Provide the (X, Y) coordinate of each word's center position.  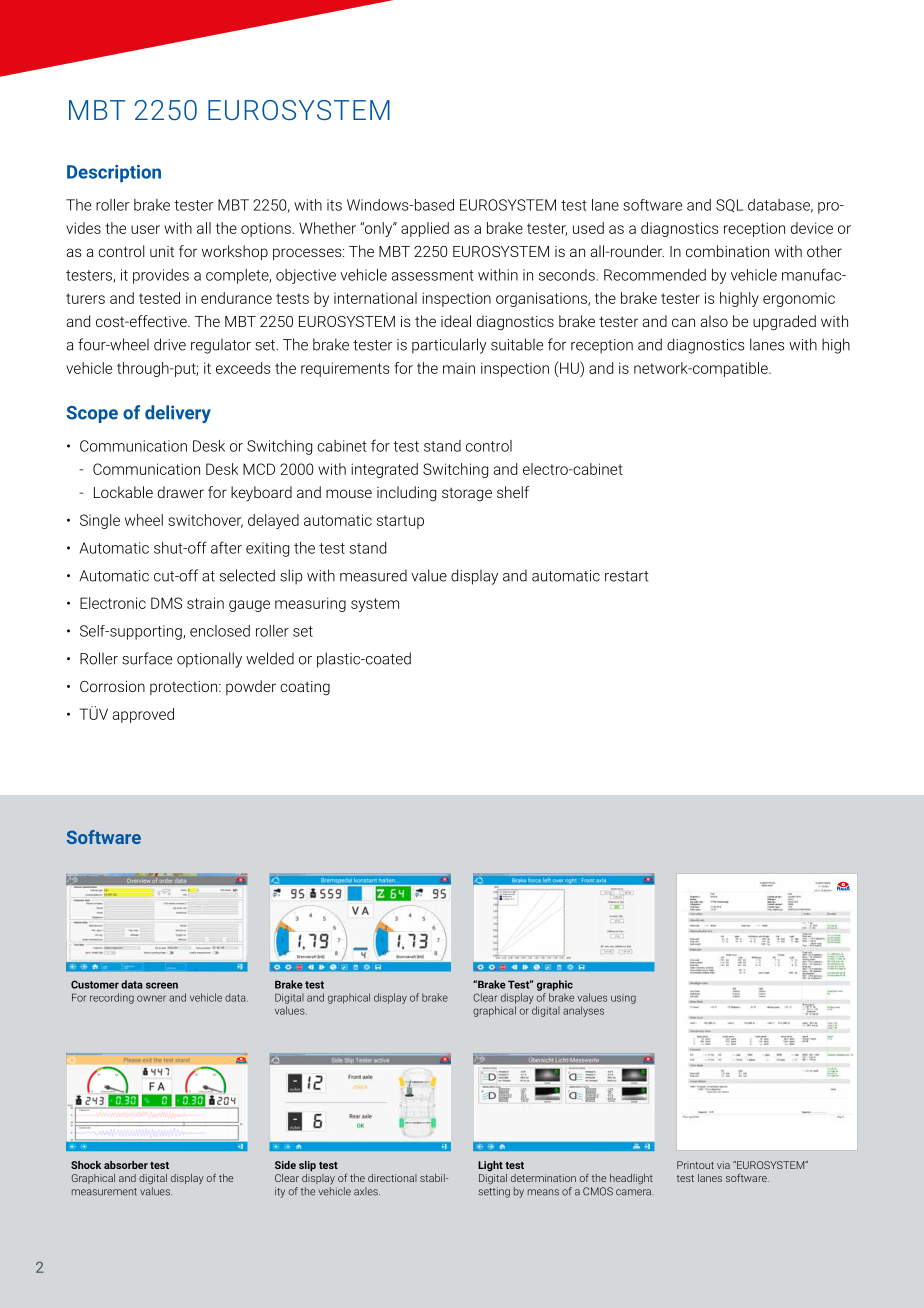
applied (425, 229)
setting (494, 1192)
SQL (729, 205)
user (145, 229)
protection (185, 688)
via (723, 1165)
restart (627, 576)
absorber (126, 1165)
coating (305, 688)
